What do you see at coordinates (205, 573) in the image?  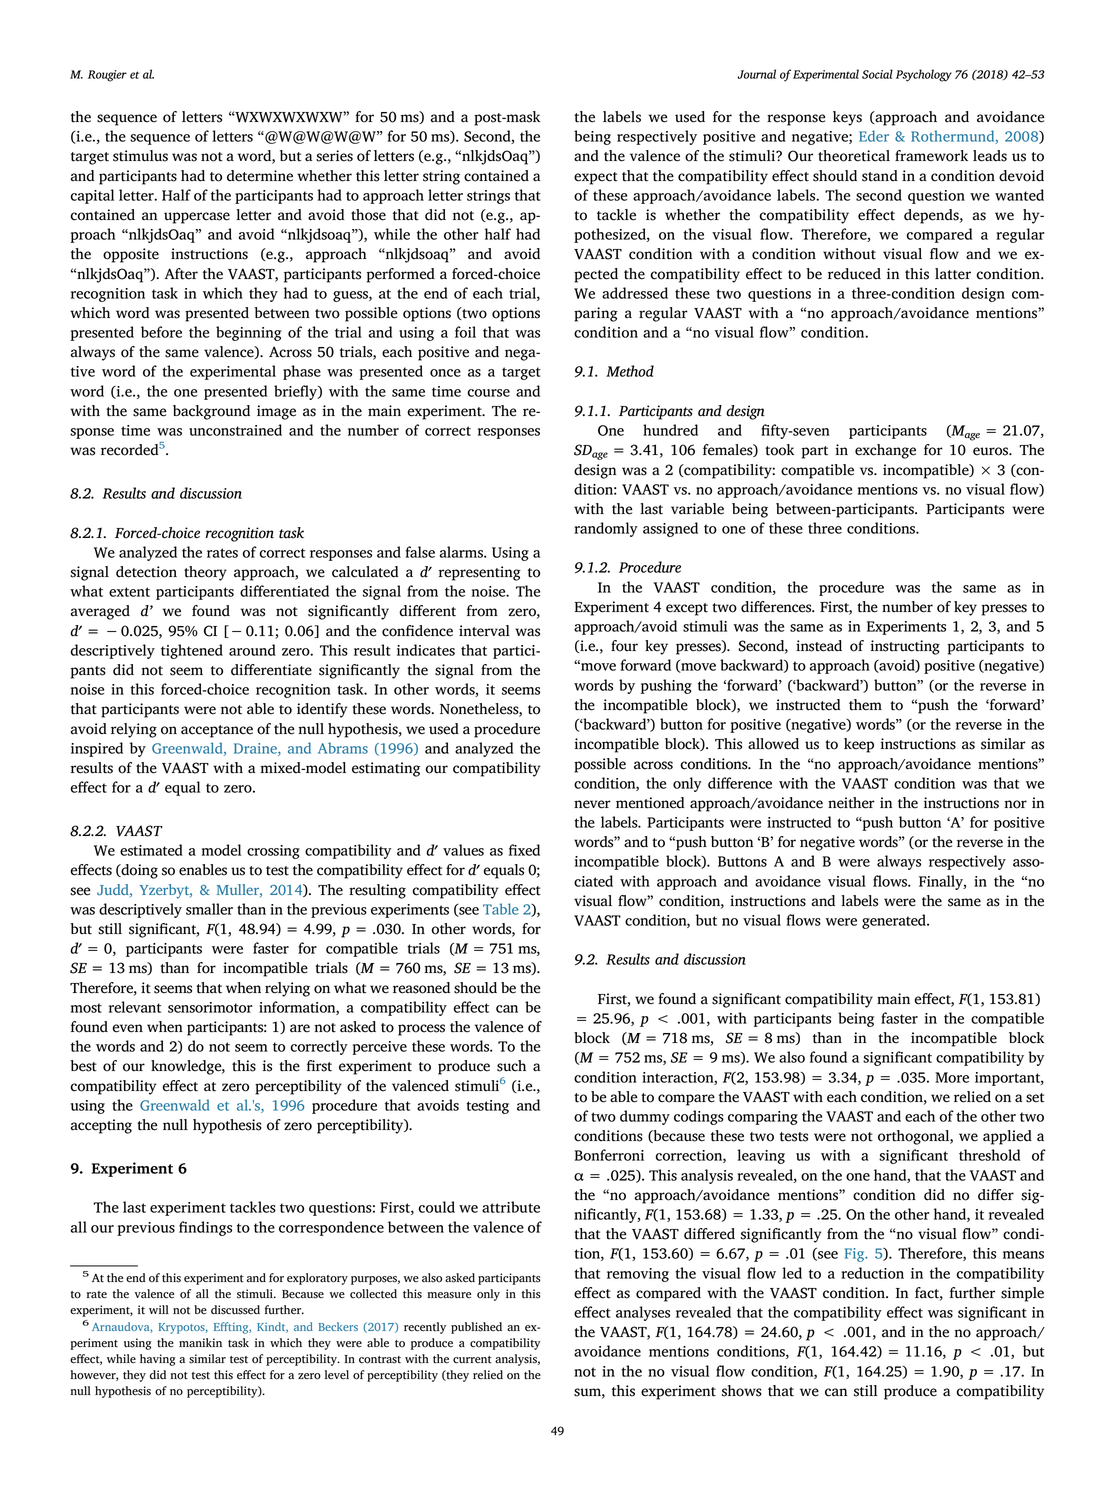 I see `theory` at bounding box center [205, 573].
